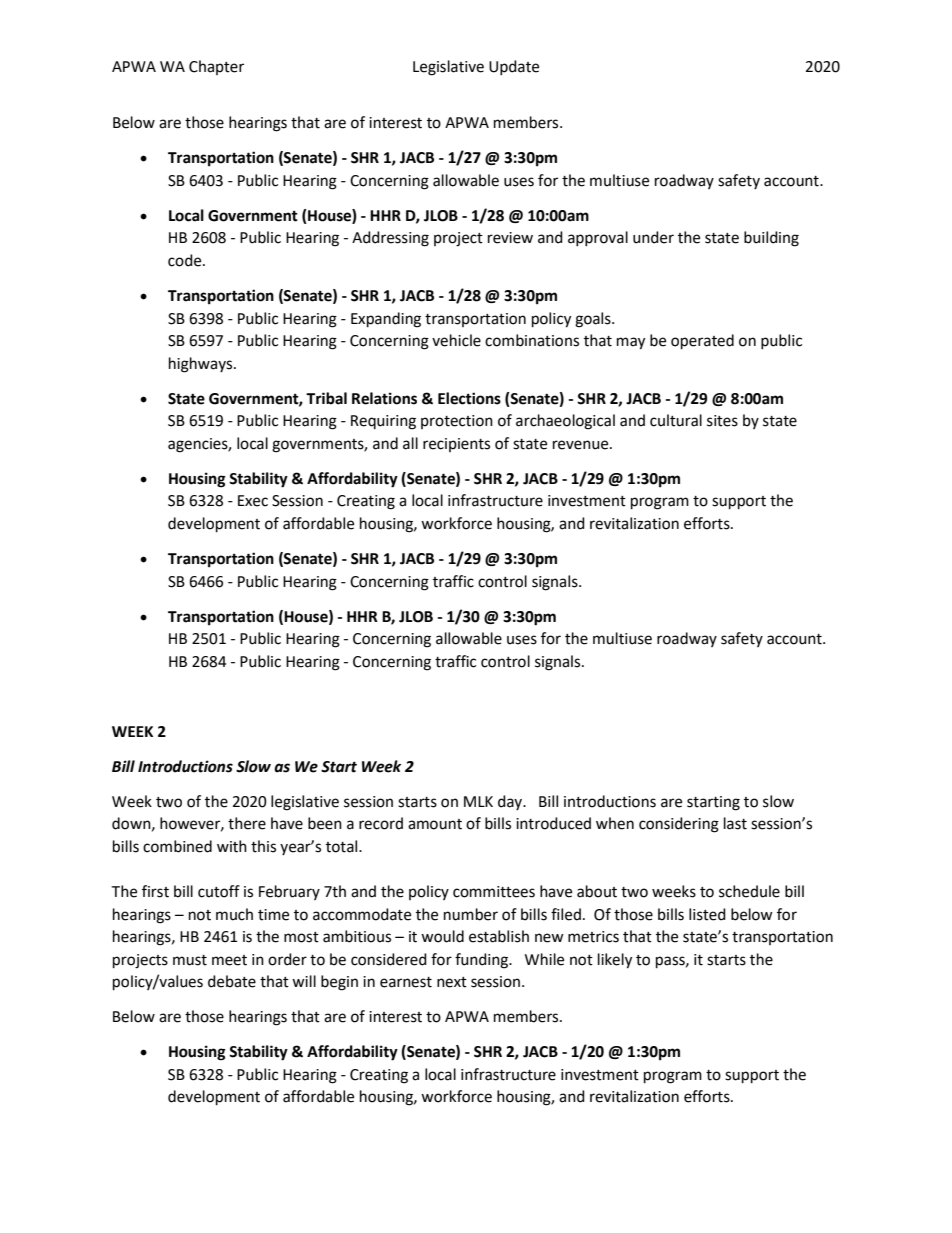  I want to click on listed, so click(707, 914).
